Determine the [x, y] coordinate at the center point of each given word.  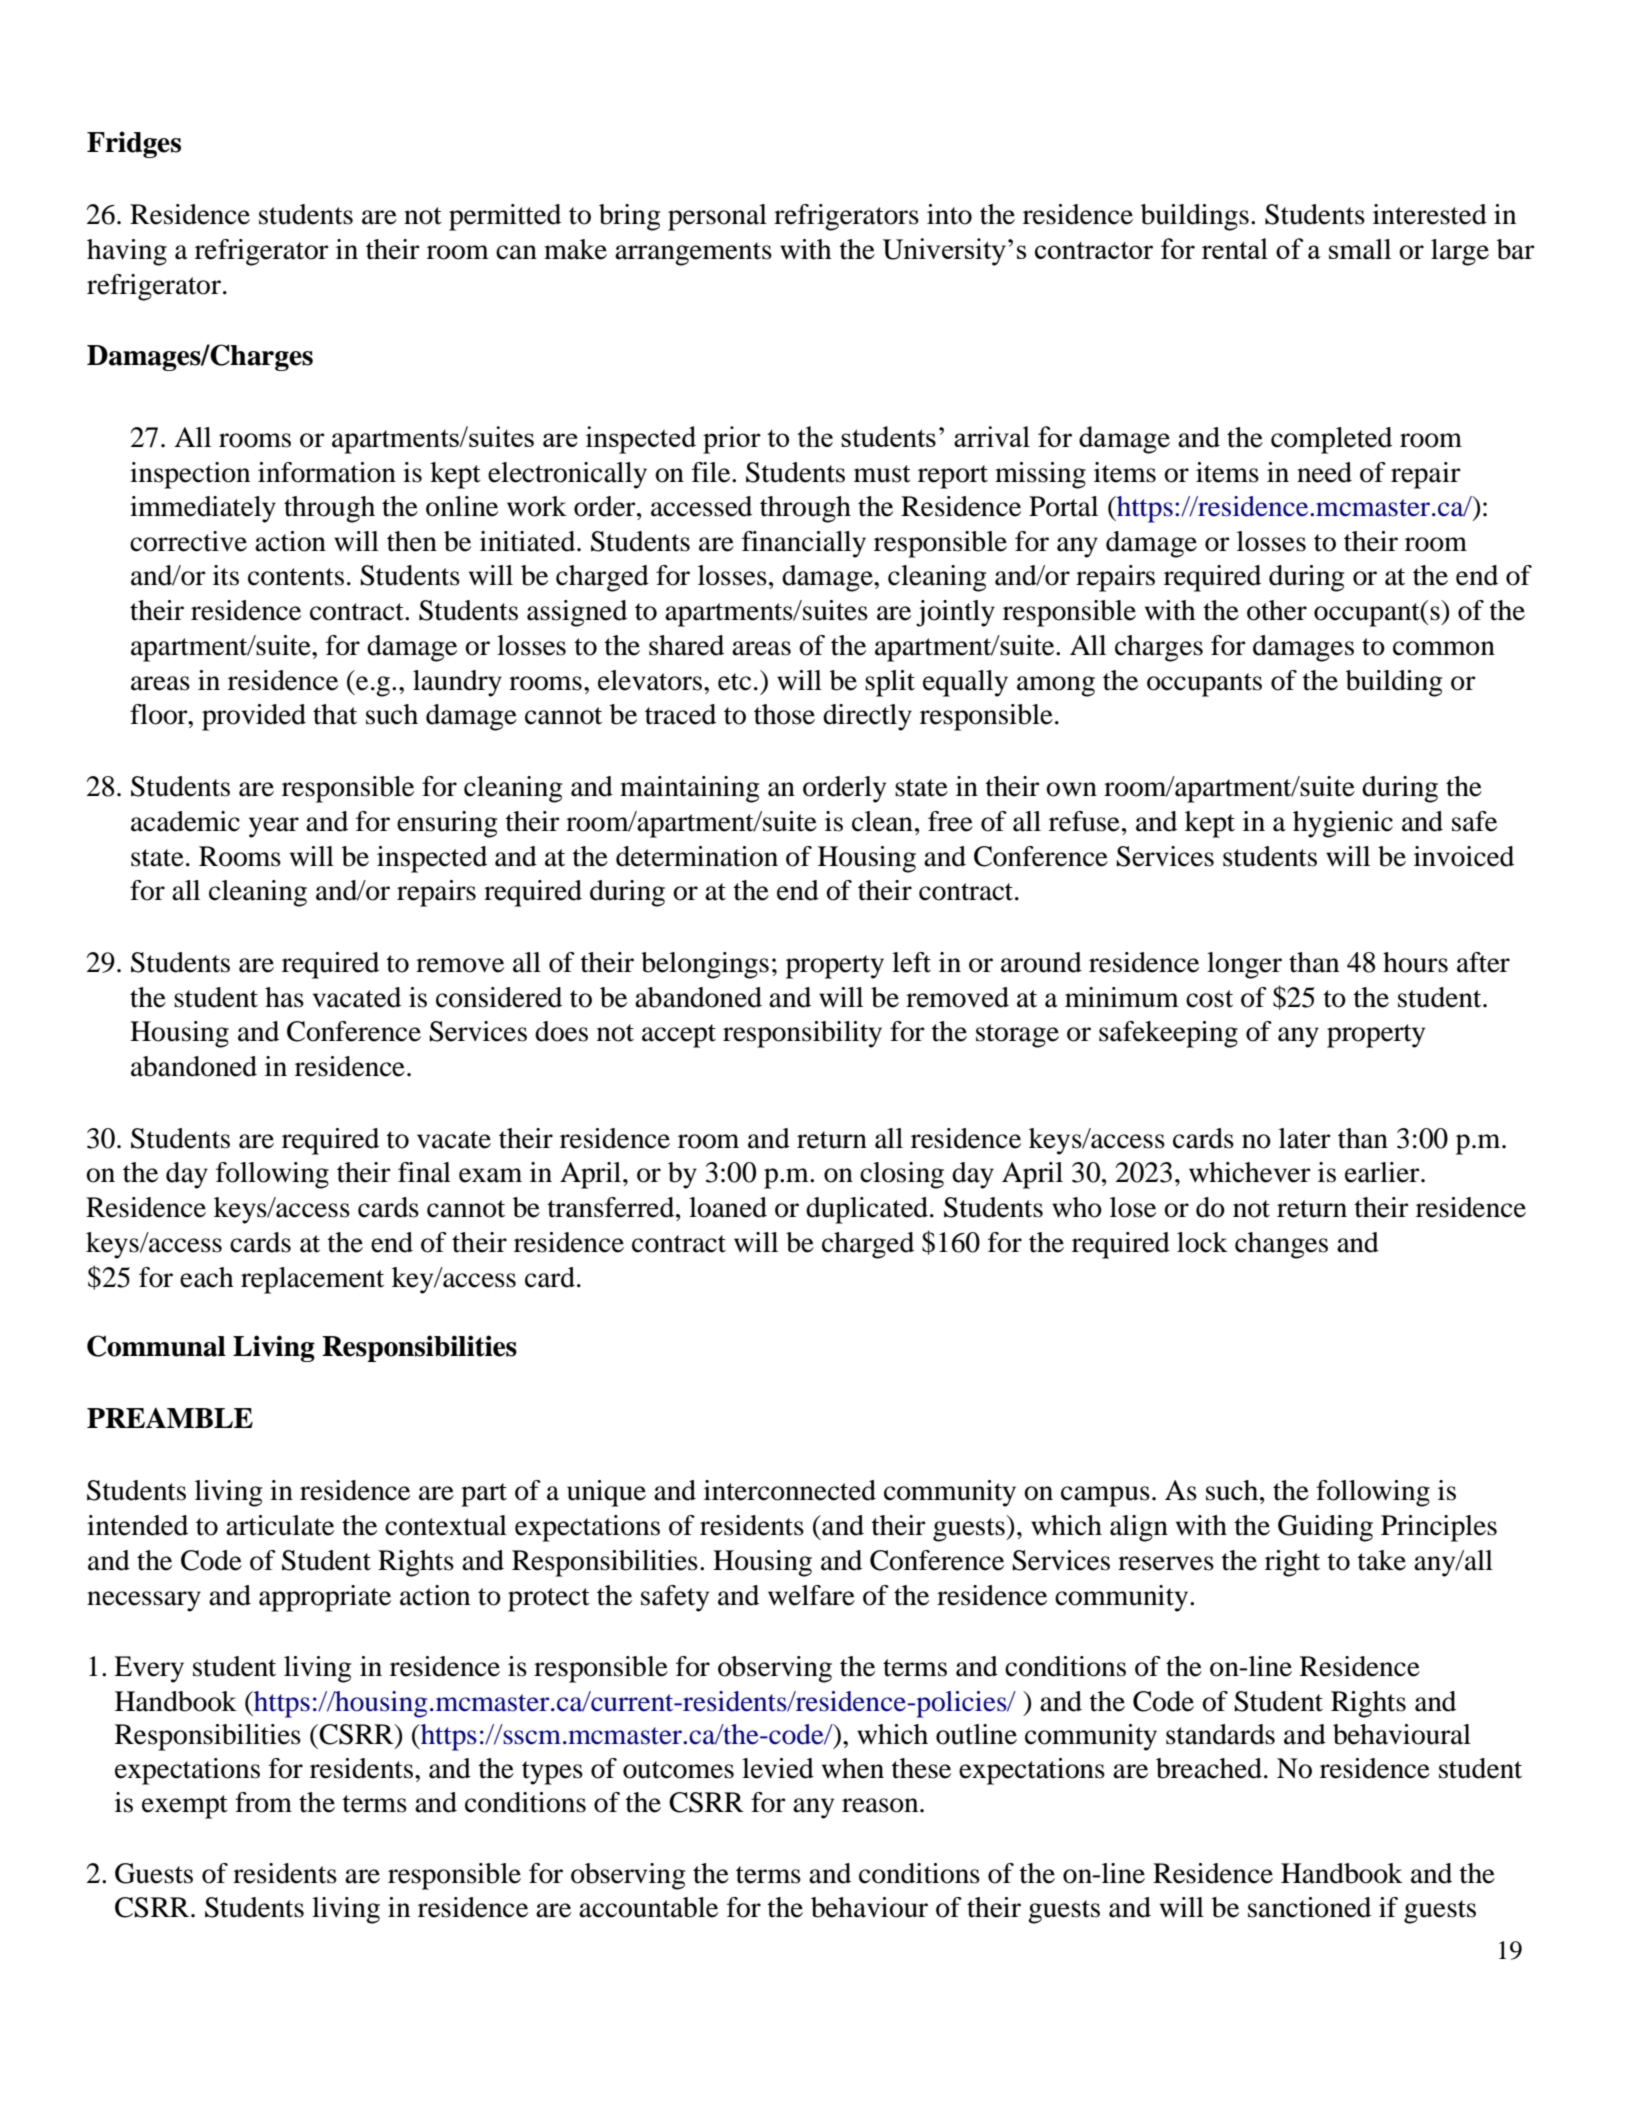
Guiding [1325, 1528]
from [263, 1802]
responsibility [802, 1034]
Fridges [134, 144]
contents [296, 577]
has [284, 997]
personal [717, 217]
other [1277, 610]
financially [804, 544]
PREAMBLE [170, 1417]
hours [1415, 962]
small [1360, 249]
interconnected [790, 1490]
